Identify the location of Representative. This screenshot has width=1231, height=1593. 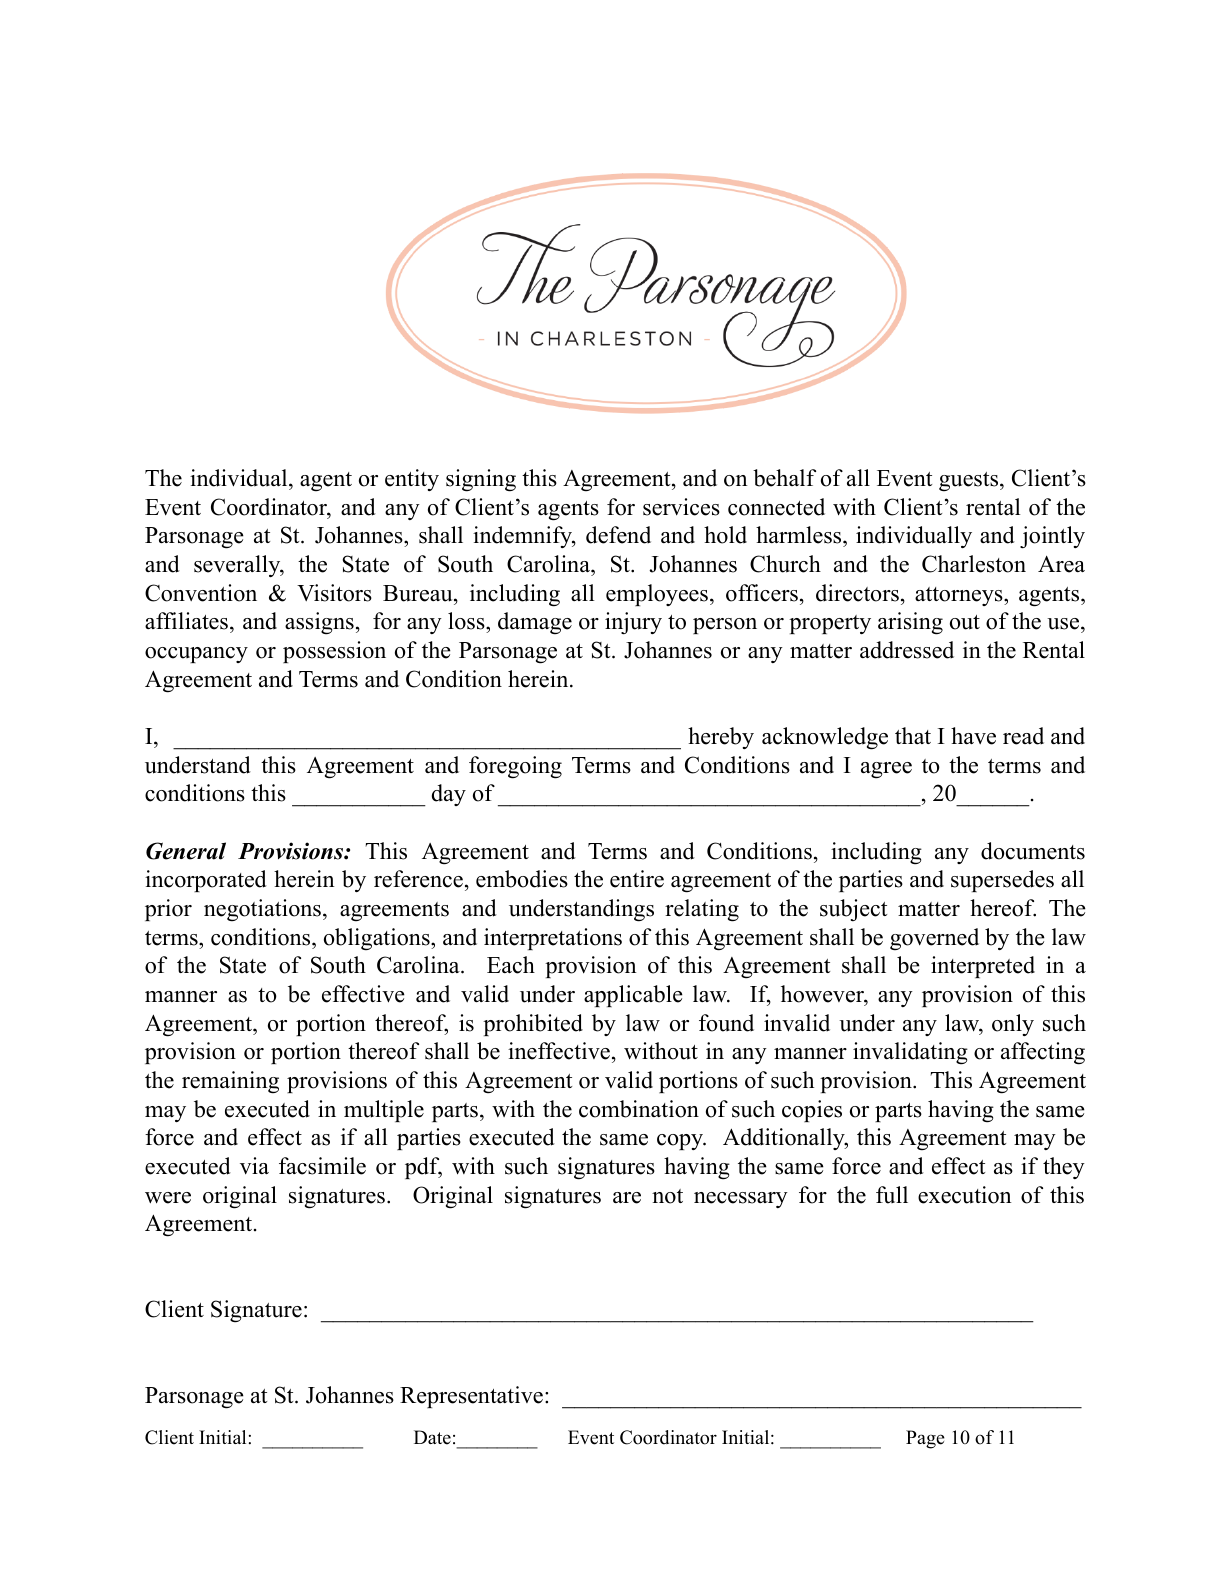
(471, 1397).
